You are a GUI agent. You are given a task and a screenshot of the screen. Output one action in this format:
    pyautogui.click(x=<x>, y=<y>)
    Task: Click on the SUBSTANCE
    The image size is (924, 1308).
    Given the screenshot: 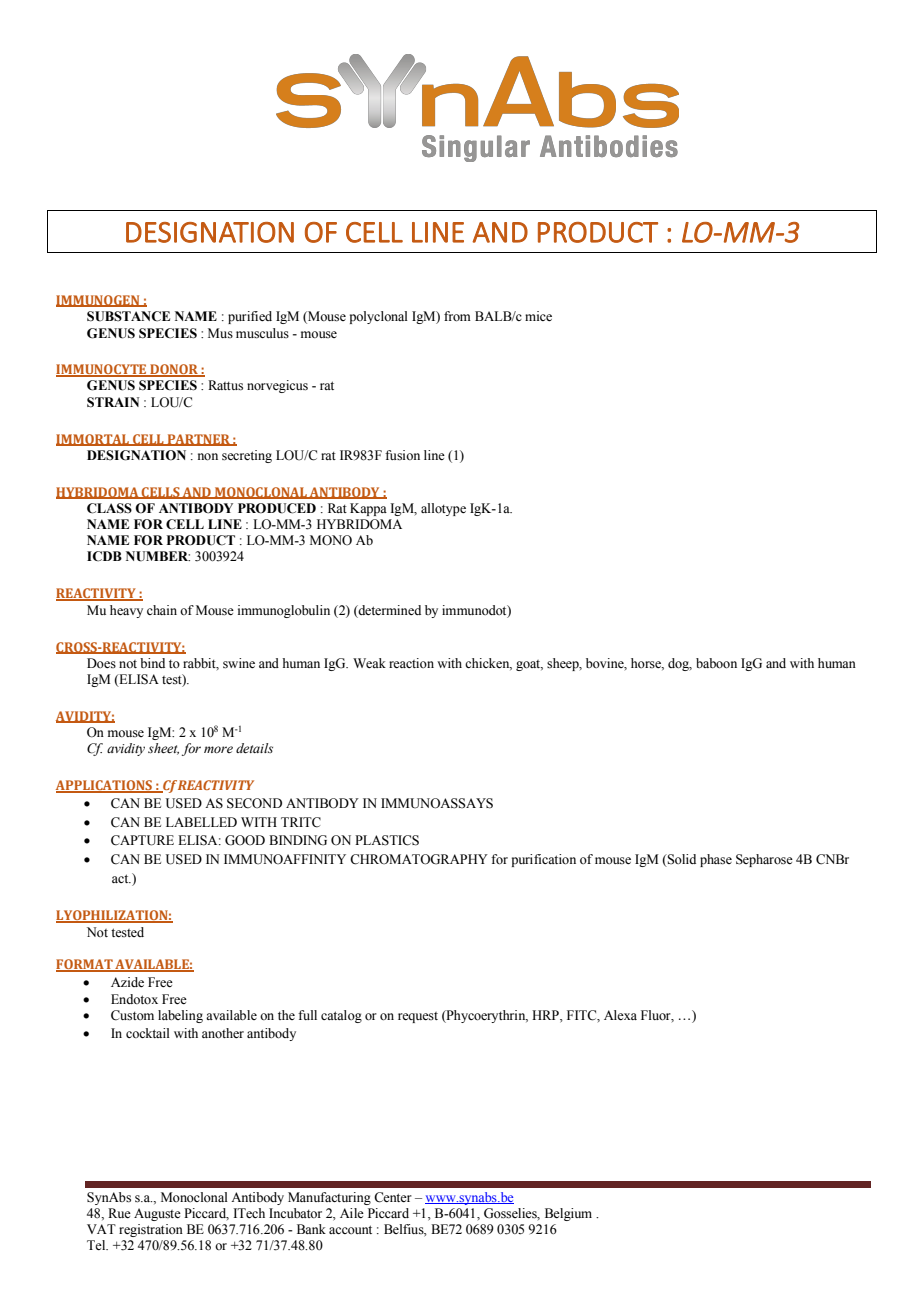 What is the action you would take?
    pyautogui.click(x=128, y=316)
